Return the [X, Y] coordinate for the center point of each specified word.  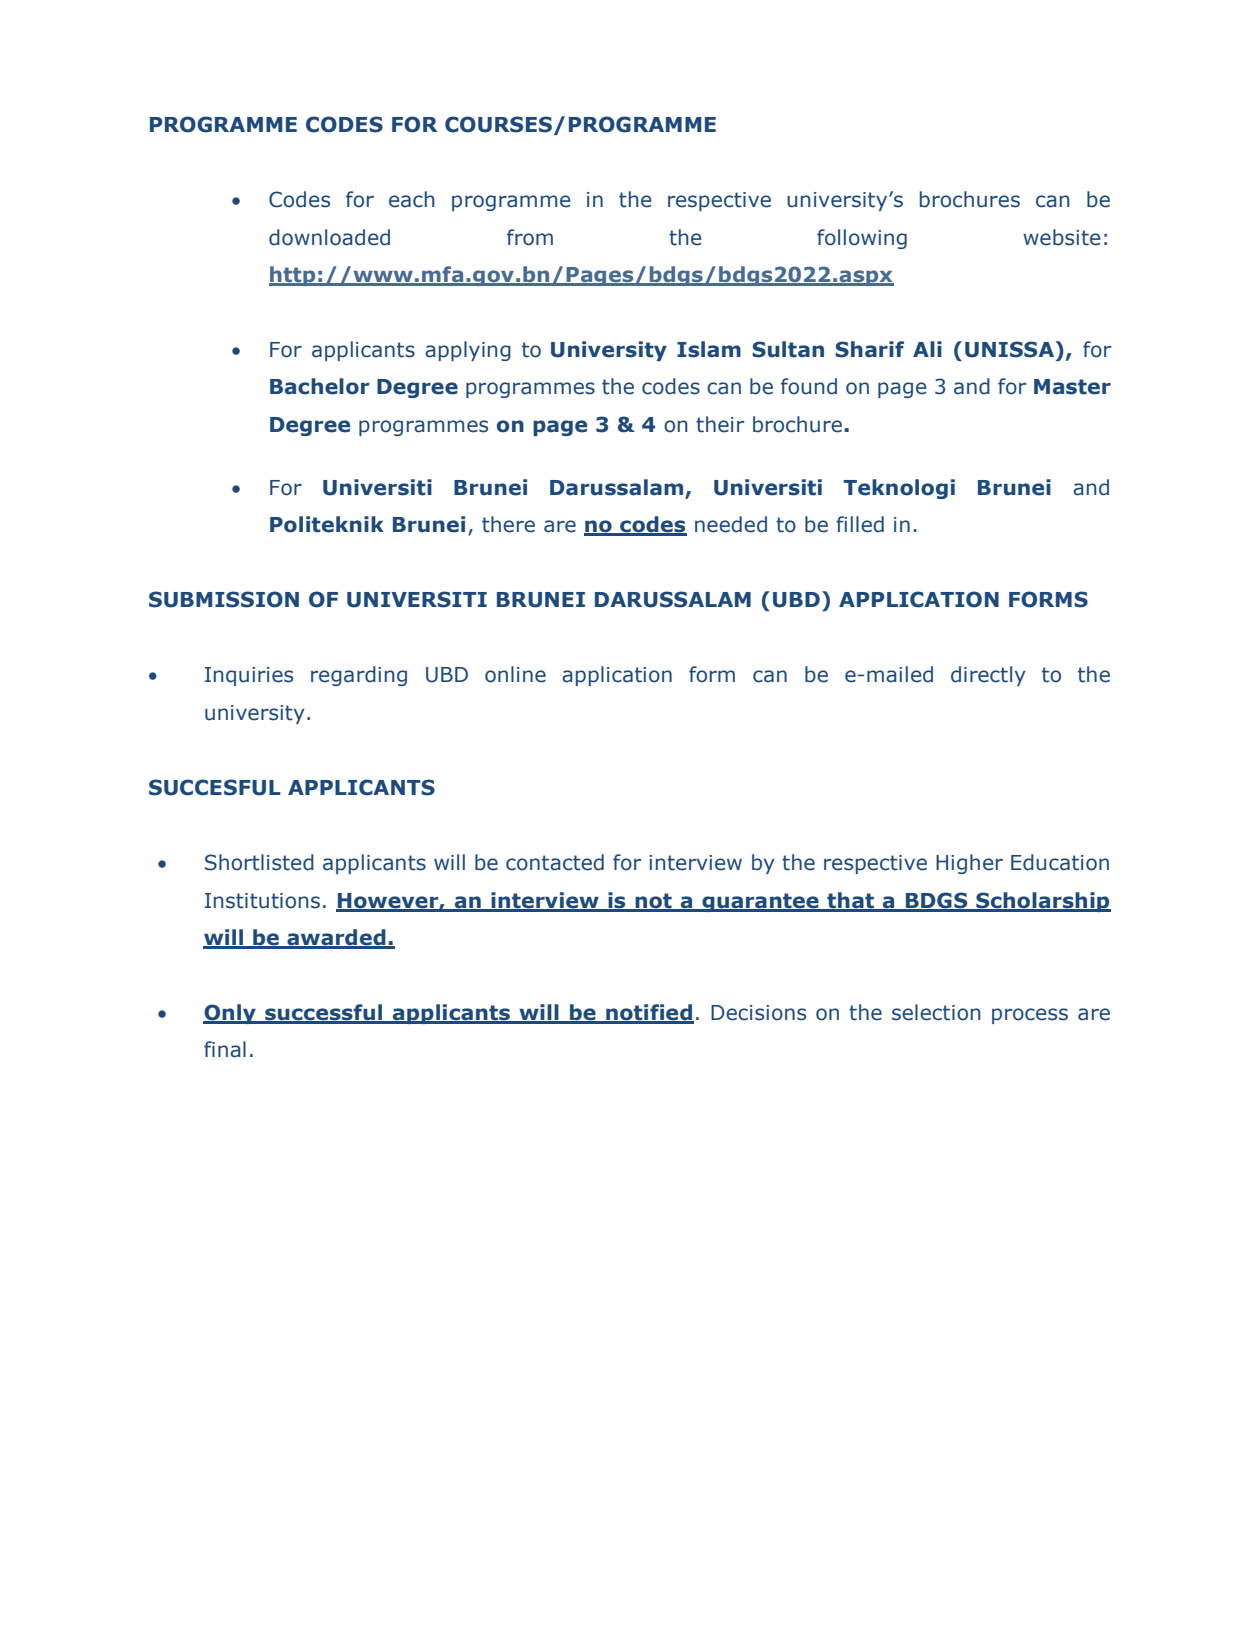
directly [988, 676]
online [515, 674]
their [720, 424]
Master [1072, 387]
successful [324, 1013]
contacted [555, 862]
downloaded [329, 237]
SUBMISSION [224, 599]
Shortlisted [259, 862]
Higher [969, 864]
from [530, 237]
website [1062, 237]
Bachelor [319, 386]
